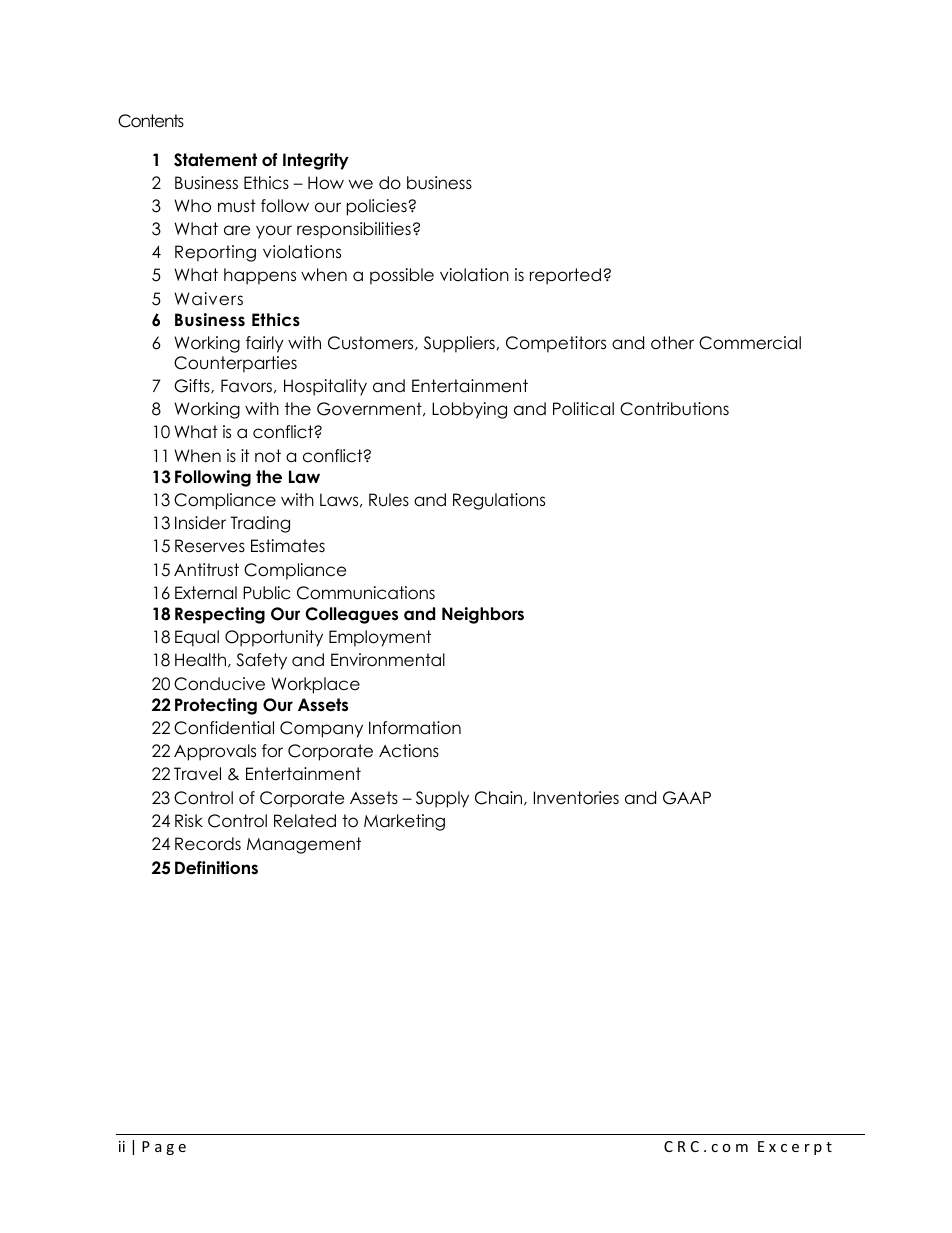 This page has height=1233, width=952. I want to click on Contributions, so click(674, 409).
